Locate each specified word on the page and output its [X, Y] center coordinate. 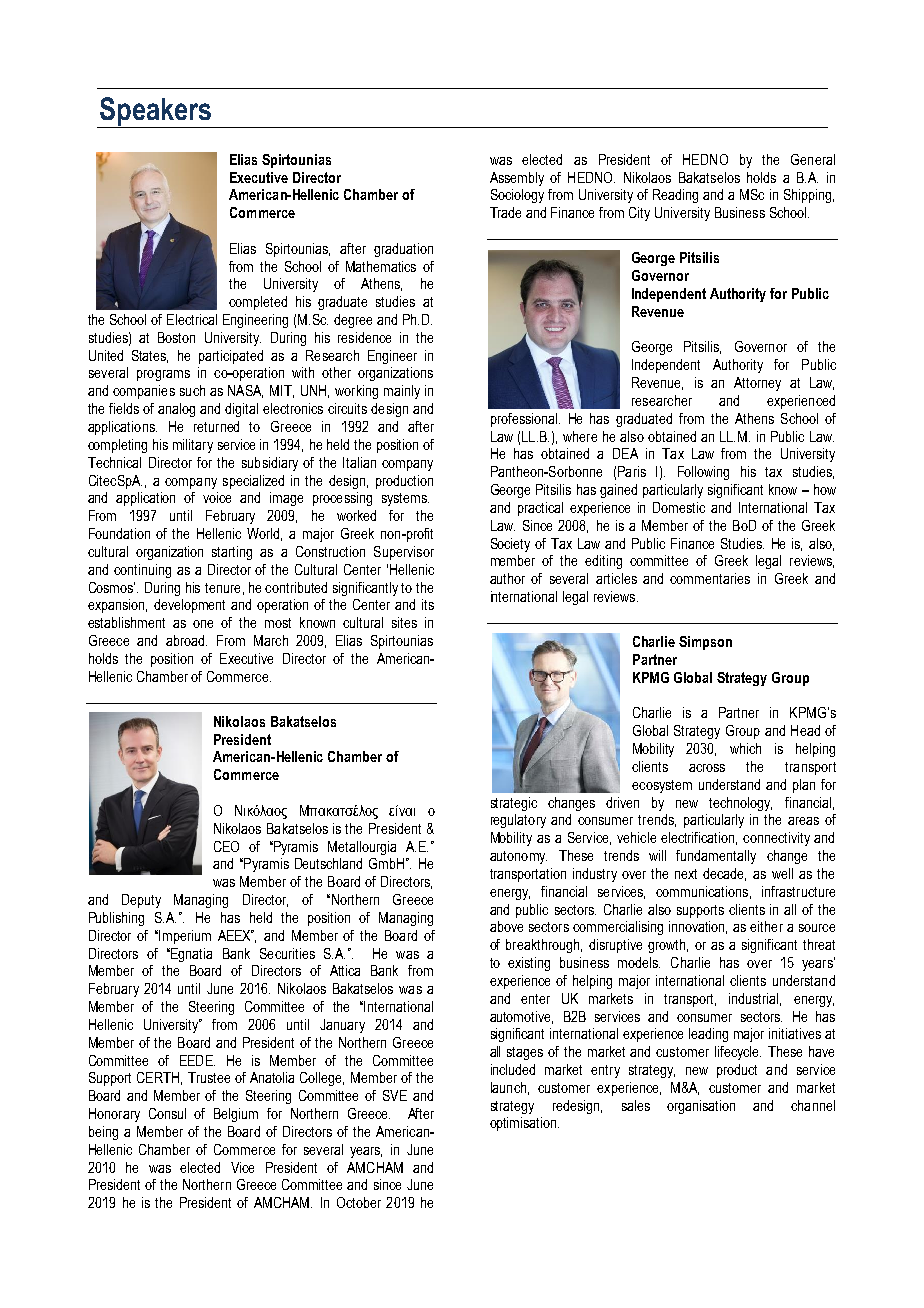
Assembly [517, 179]
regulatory [518, 821]
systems [405, 499]
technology [740, 804]
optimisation [524, 1124]
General [813, 159]
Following [703, 473]
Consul [167, 1113]
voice [217, 497]
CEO [226, 846]
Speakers [156, 112]
